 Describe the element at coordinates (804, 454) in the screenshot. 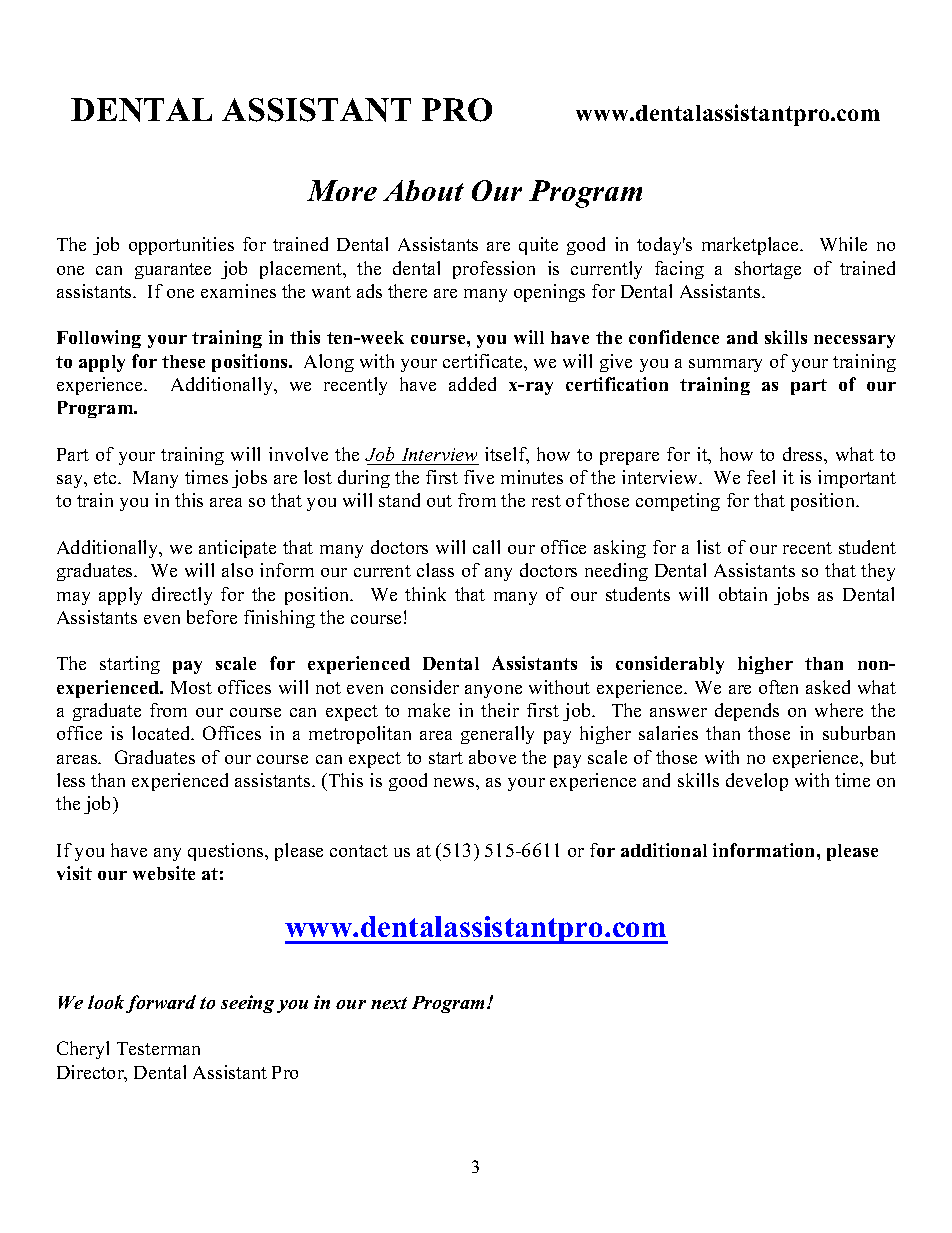

I see `dress` at that location.
